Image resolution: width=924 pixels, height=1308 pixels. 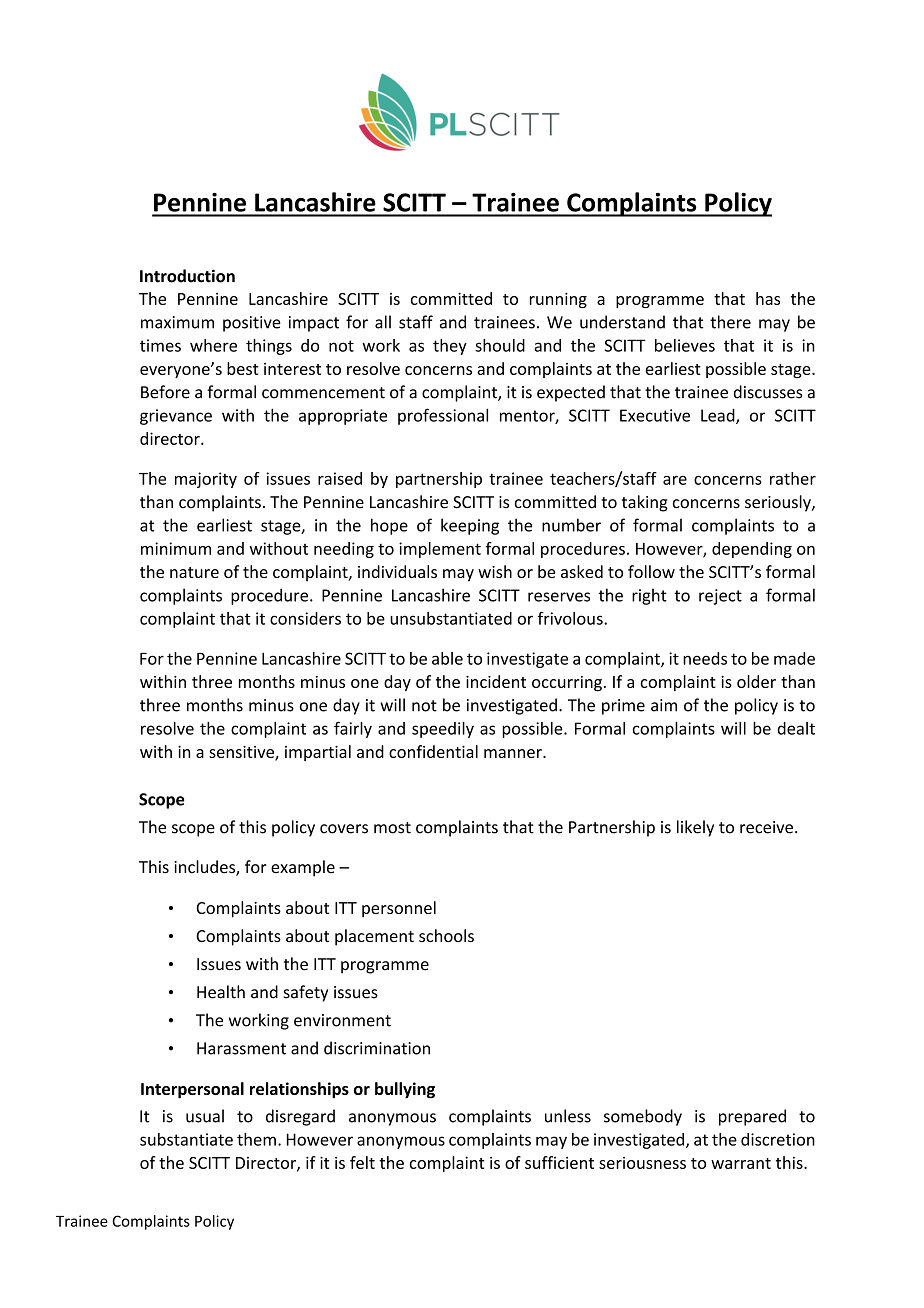 What do you see at coordinates (242, 753) in the document?
I see `sensitive` at bounding box center [242, 753].
